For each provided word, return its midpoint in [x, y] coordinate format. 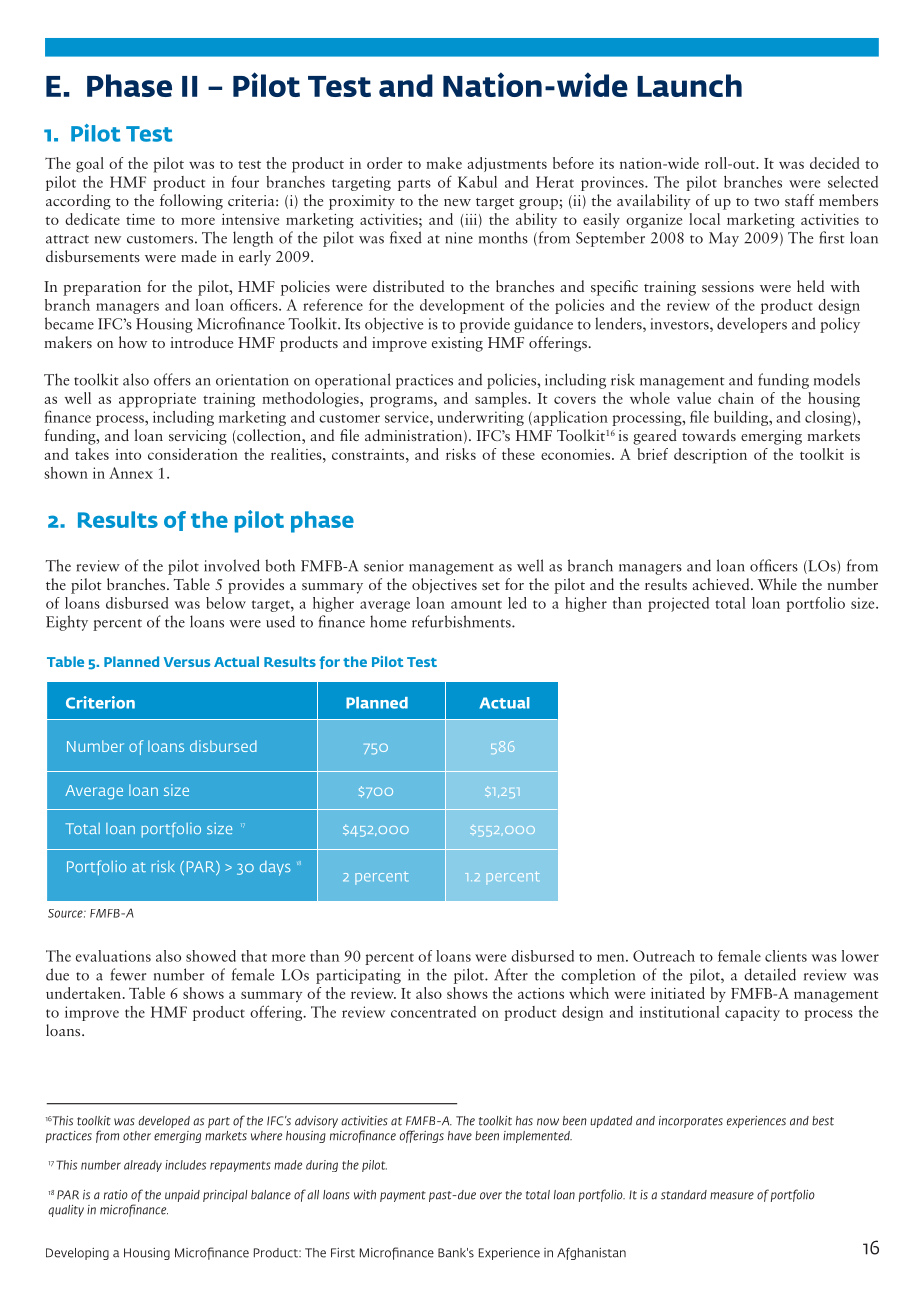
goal [90, 165]
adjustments [507, 164]
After [511, 974]
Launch [689, 85]
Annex [131, 473]
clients [786, 956]
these [518, 454]
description [710, 456]
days [275, 868]
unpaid [182, 1196]
